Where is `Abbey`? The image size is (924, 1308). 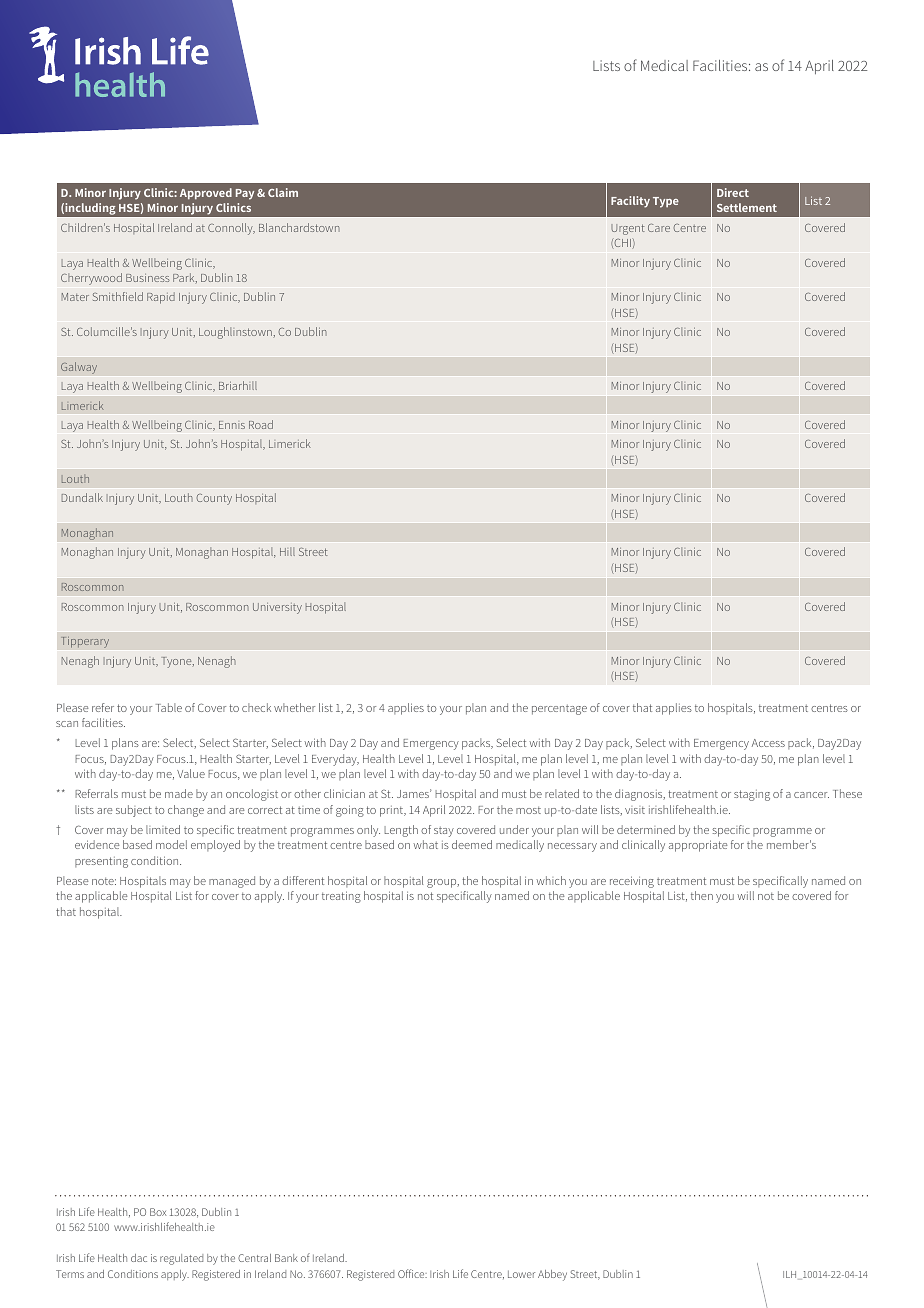
Abbey is located at coordinates (552, 1275).
